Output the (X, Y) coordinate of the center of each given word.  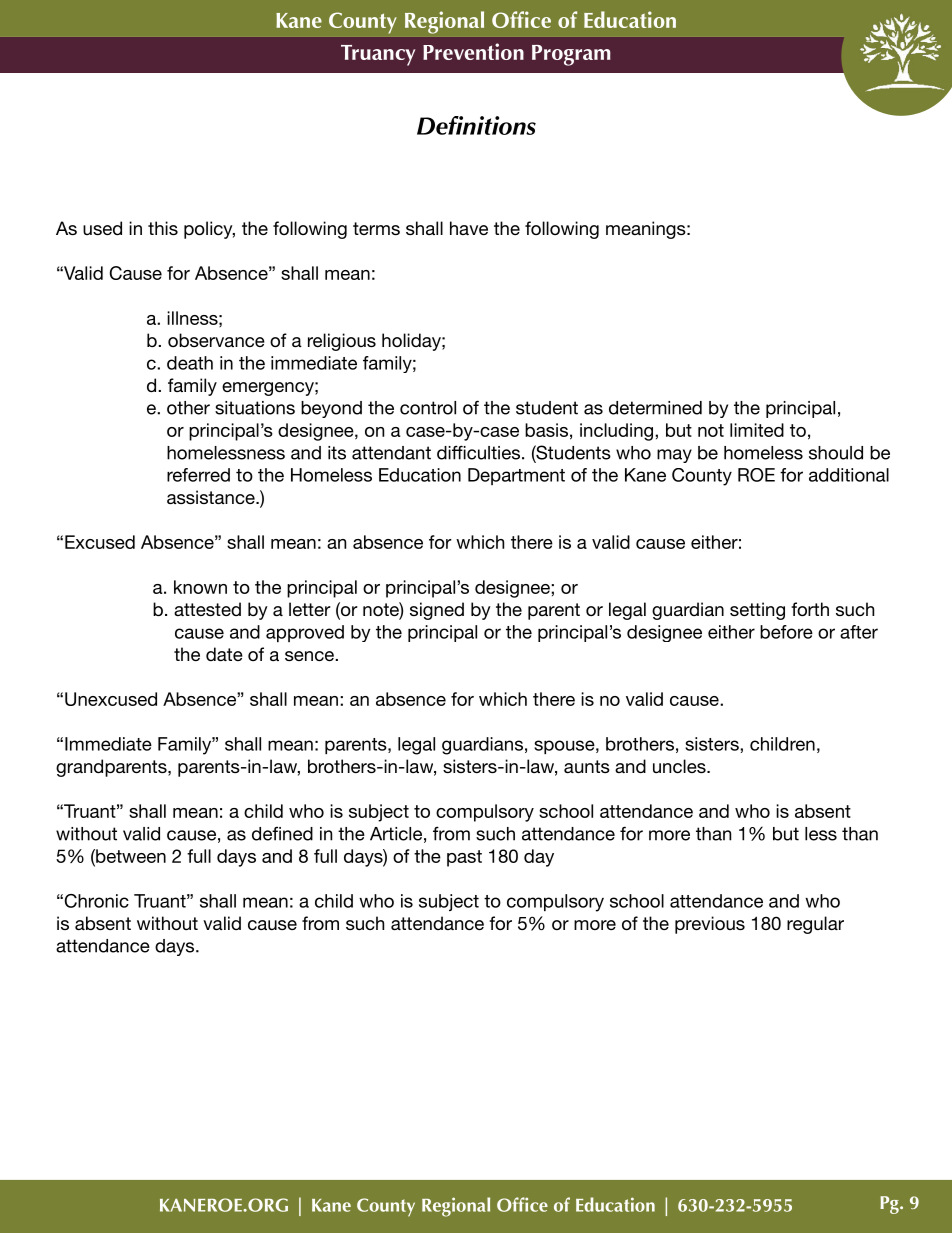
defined (282, 833)
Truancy (378, 55)
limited (757, 430)
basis (546, 430)
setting (757, 611)
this (163, 228)
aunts (587, 766)
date (224, 654)
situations (255, 408)
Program (571, 55)
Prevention (473, 51)
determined (655, 408)
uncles (680, 766)
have (469, 228)
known (200, 587)
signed (437, 611)
